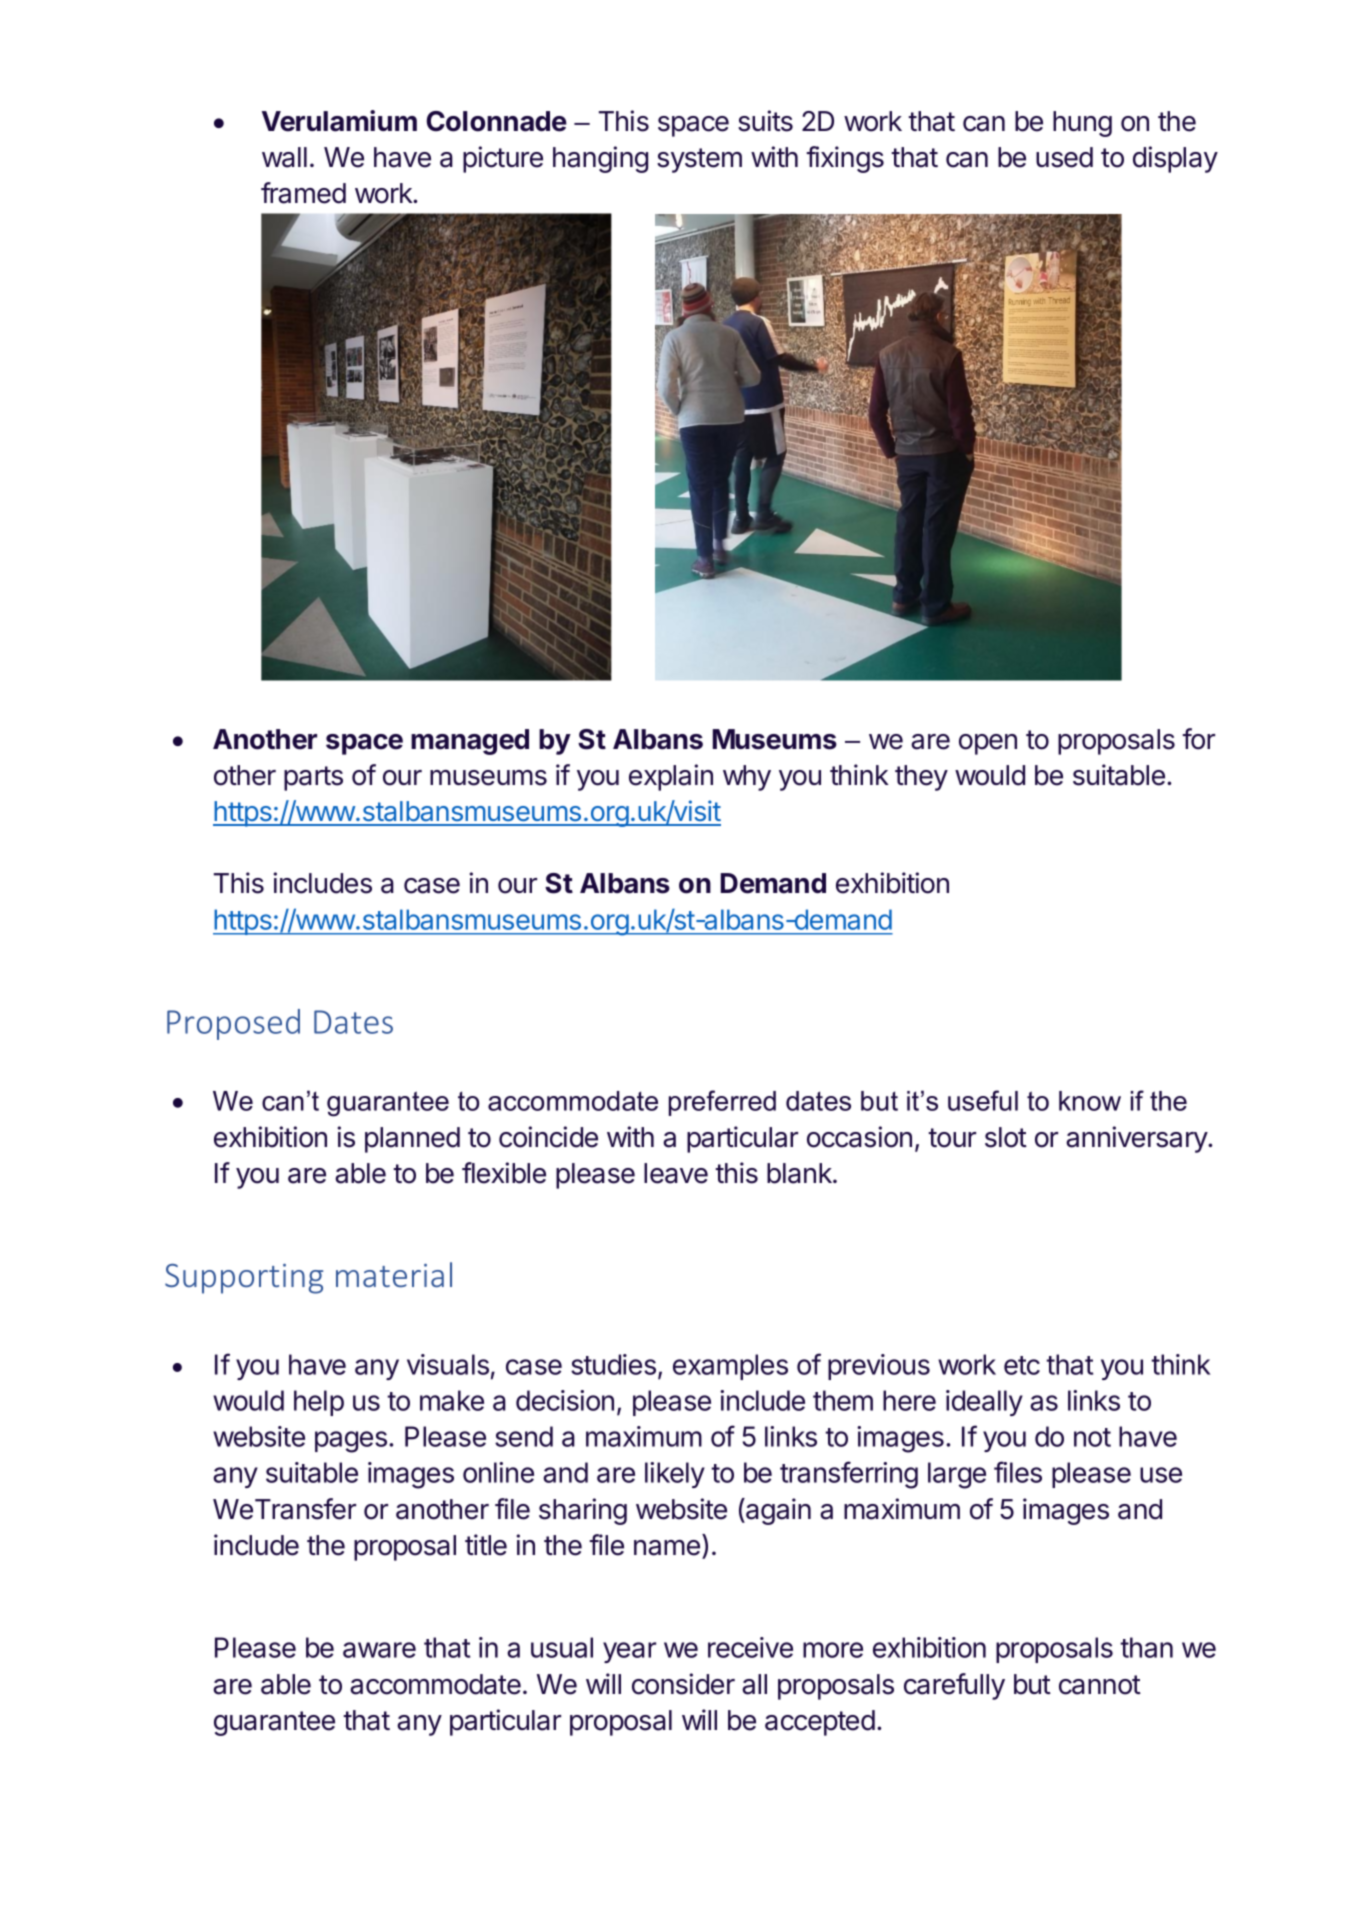 The width and height of the page is (1357, 1919). Describe the element at coordinates (683, 1684) in the page. I see `consider` at that location.
